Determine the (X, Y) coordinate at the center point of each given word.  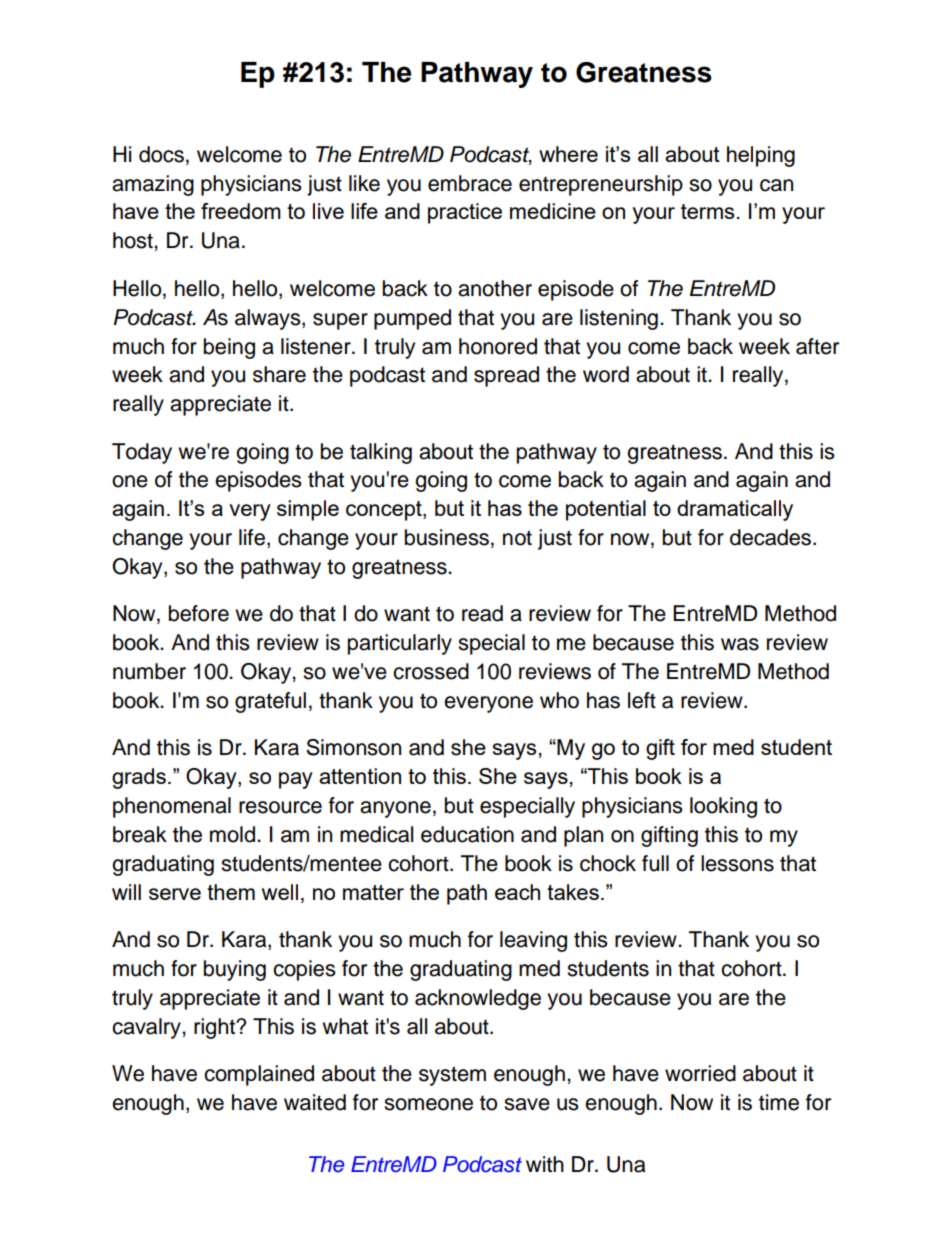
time (779, 1102)
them (231, 892)
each (517, 892)
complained (259, 1075)
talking (381, 453)
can (776, 185)
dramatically (735, 510)
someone (428, 1104)
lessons (737, 863)
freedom (241, 211)
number (149, 671)
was (740, 644)
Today (142, 453)
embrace (470, 183)
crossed (431, 671)
